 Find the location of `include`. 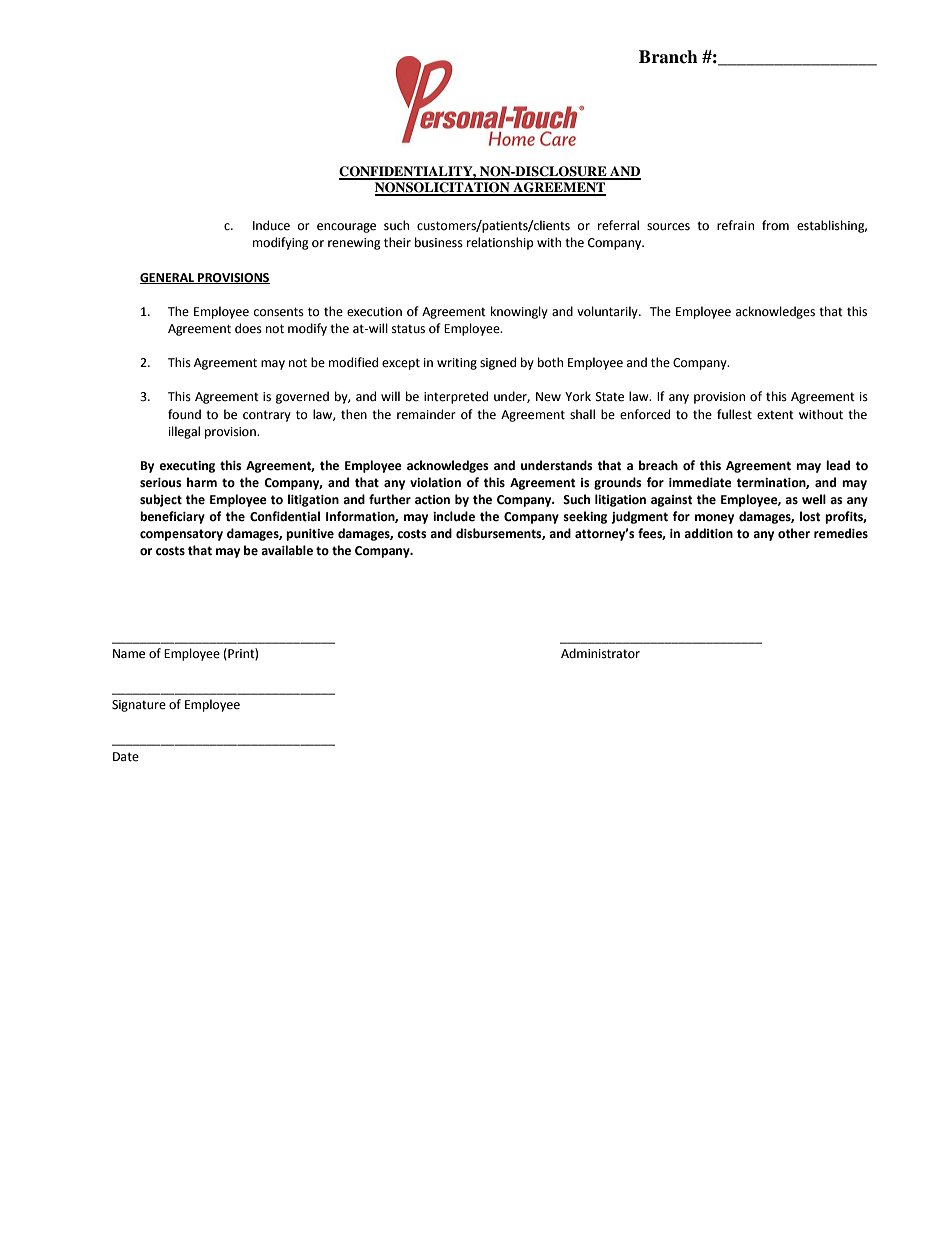

include is located at coordinates (454, 516).
